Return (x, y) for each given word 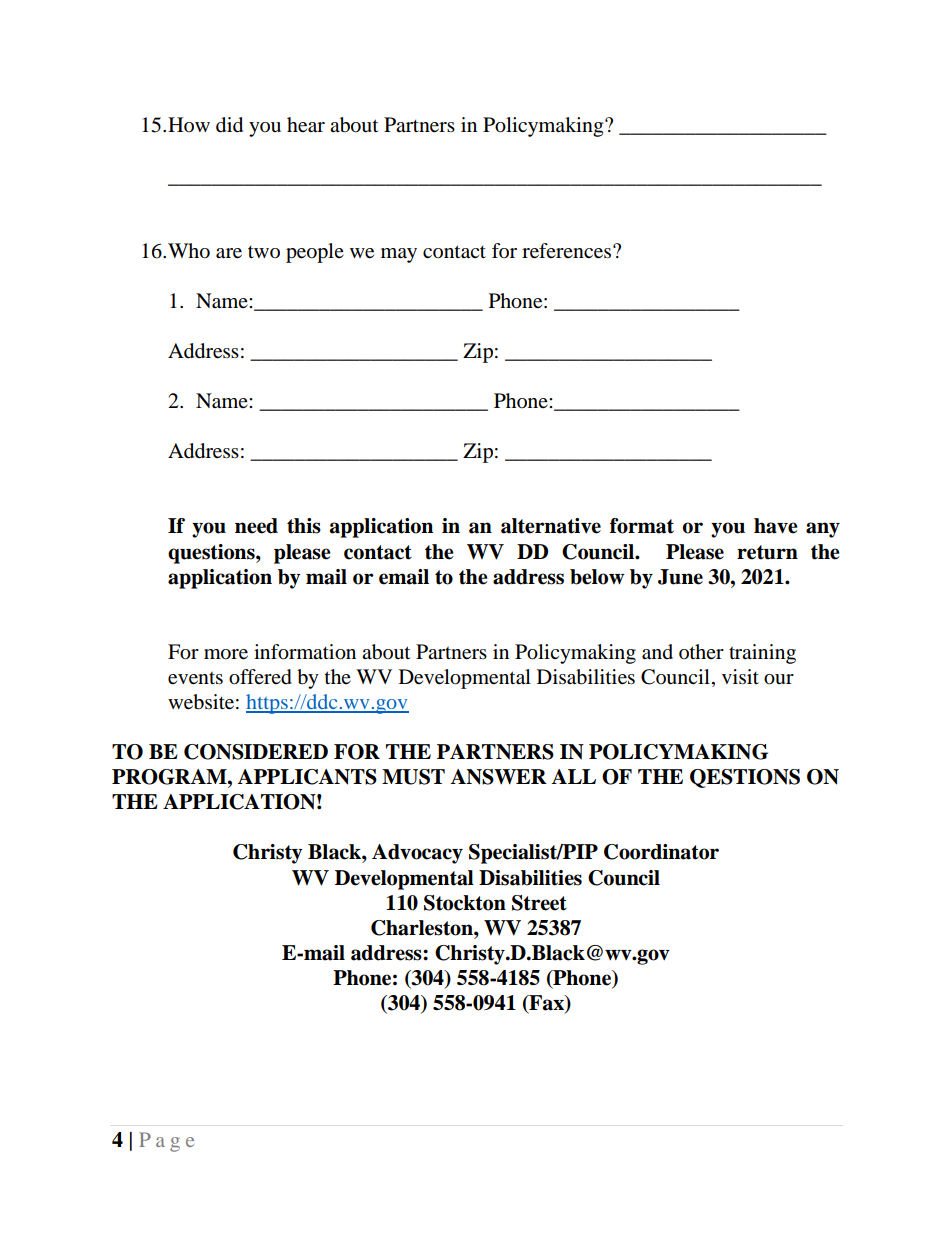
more (226, 654)
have (776, 526)
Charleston (423, 928)
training (762, 654)
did (229, 125)
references (568, 251)
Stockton (465, 903)
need (256, 526)
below (597, 577)
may (399, 255)
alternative (551, 526)
